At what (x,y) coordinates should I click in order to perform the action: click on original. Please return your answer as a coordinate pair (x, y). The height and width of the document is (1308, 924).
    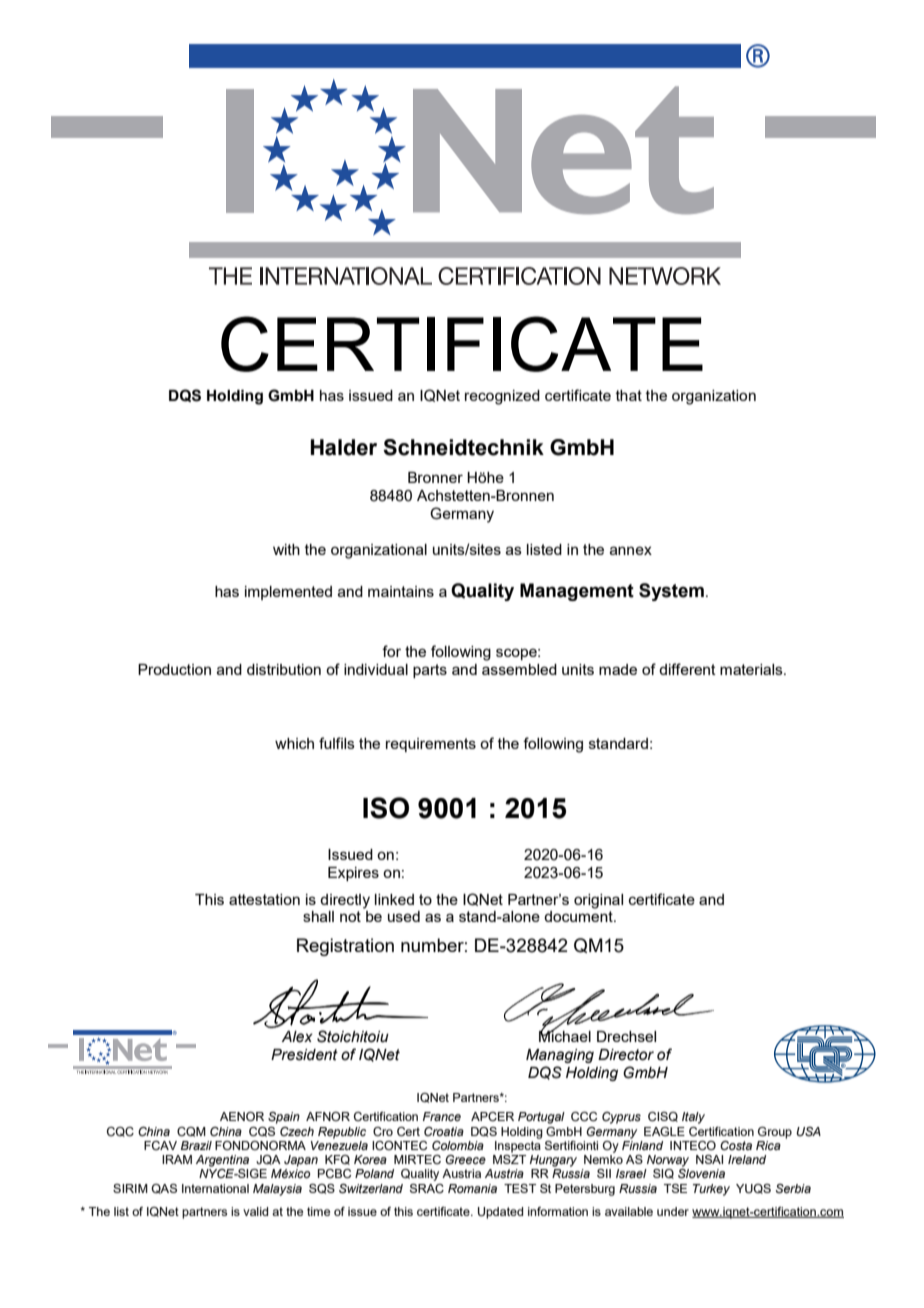
    Looking at the image, I should click on (598, 901).
